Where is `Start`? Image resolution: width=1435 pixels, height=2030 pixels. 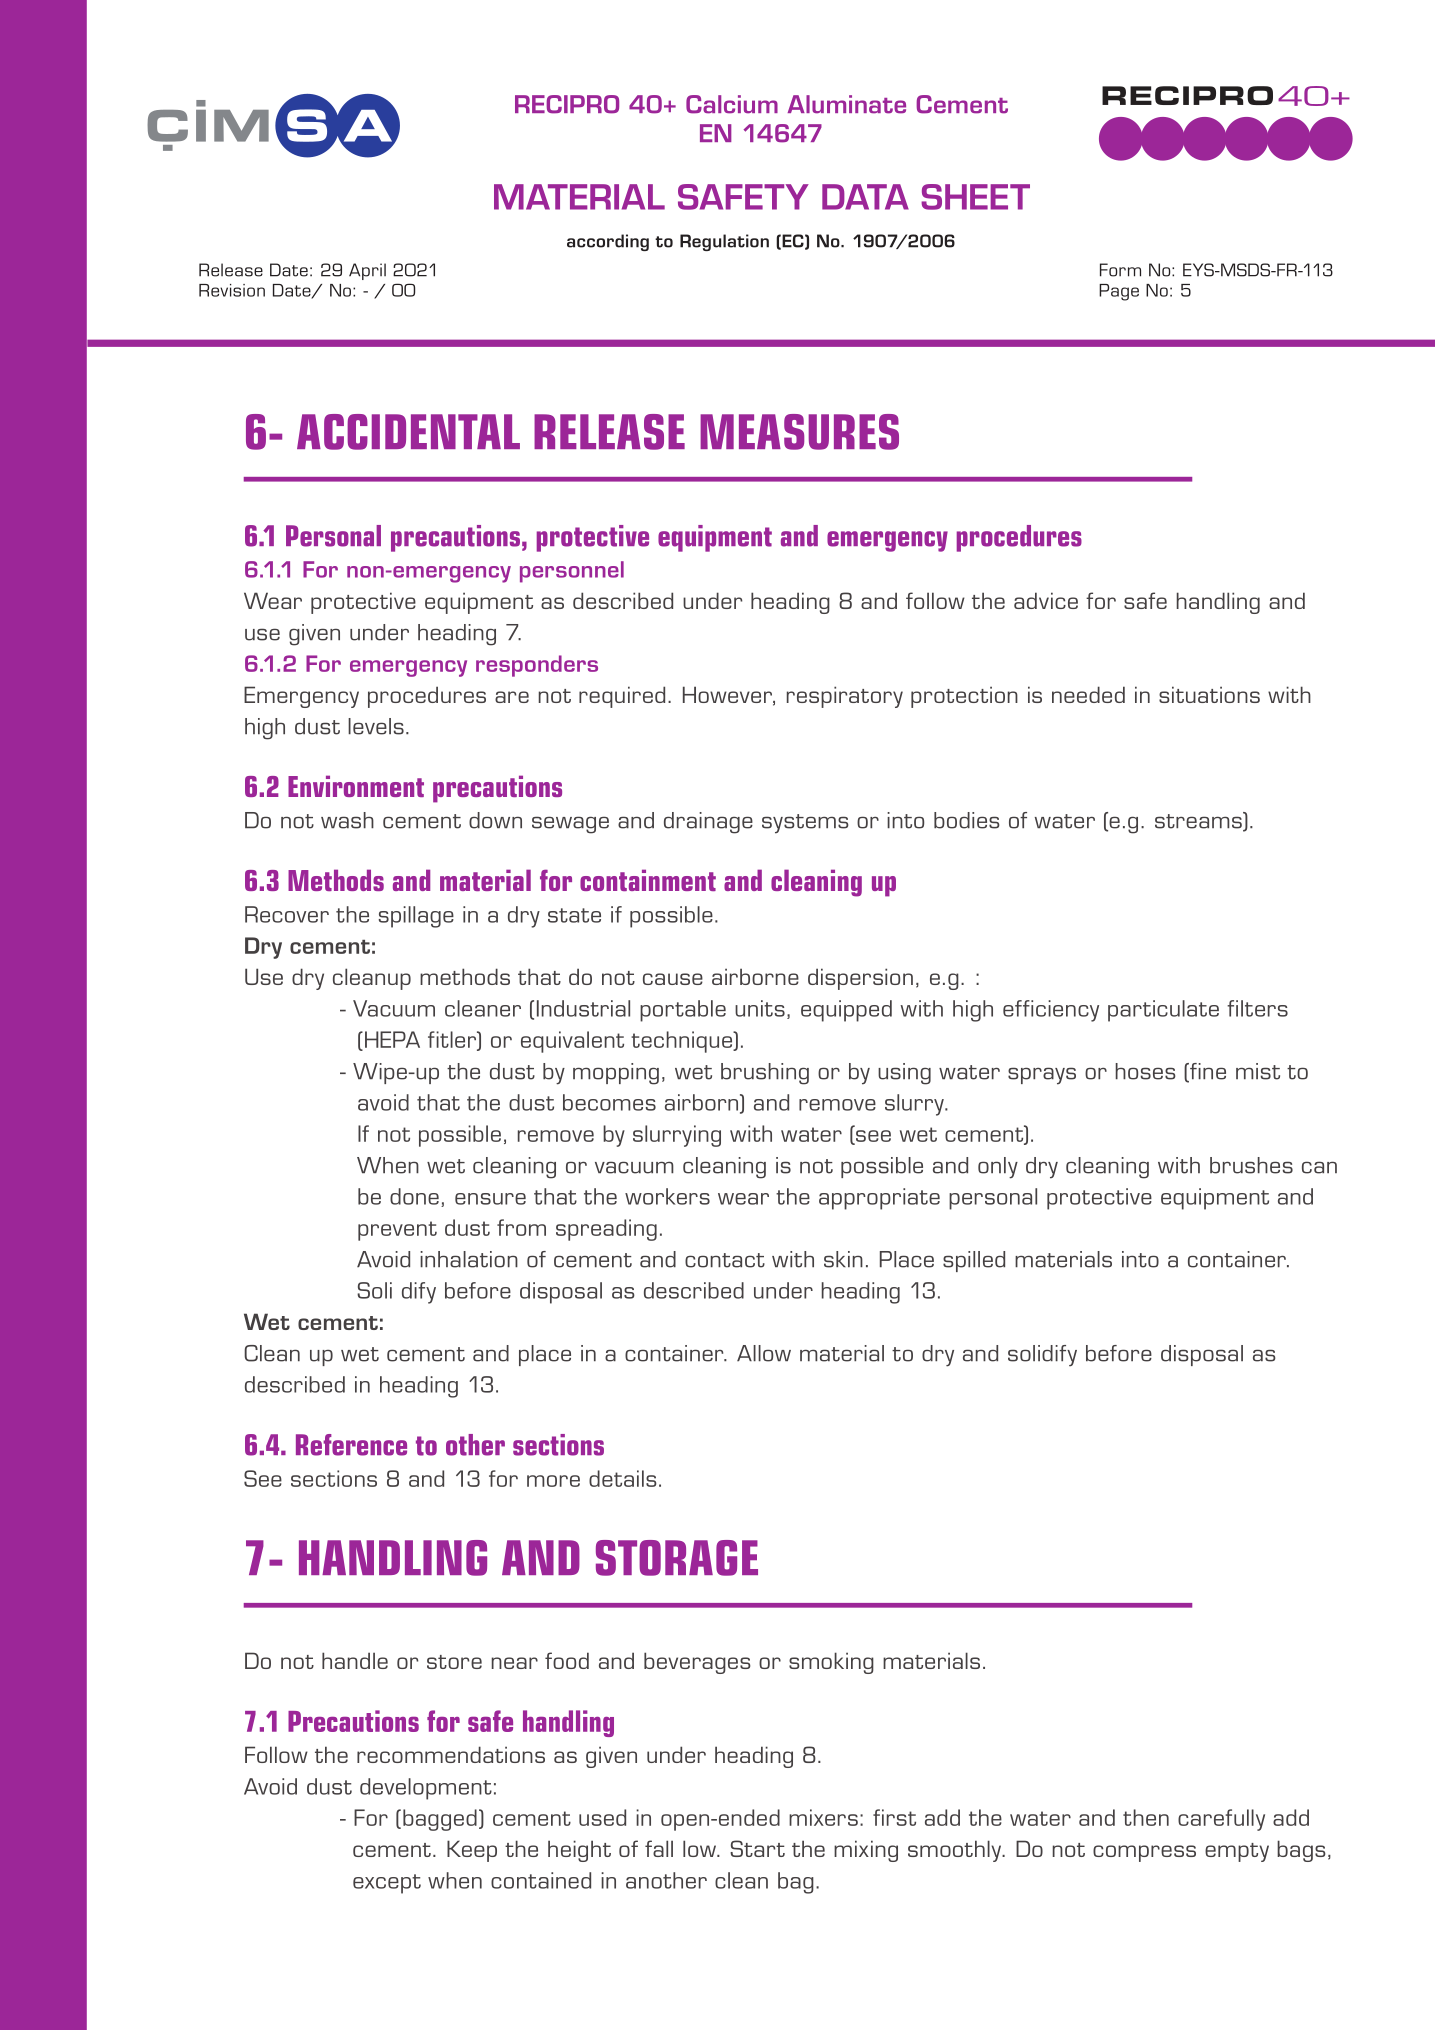 Start is located at coordinates (757, 1848).
